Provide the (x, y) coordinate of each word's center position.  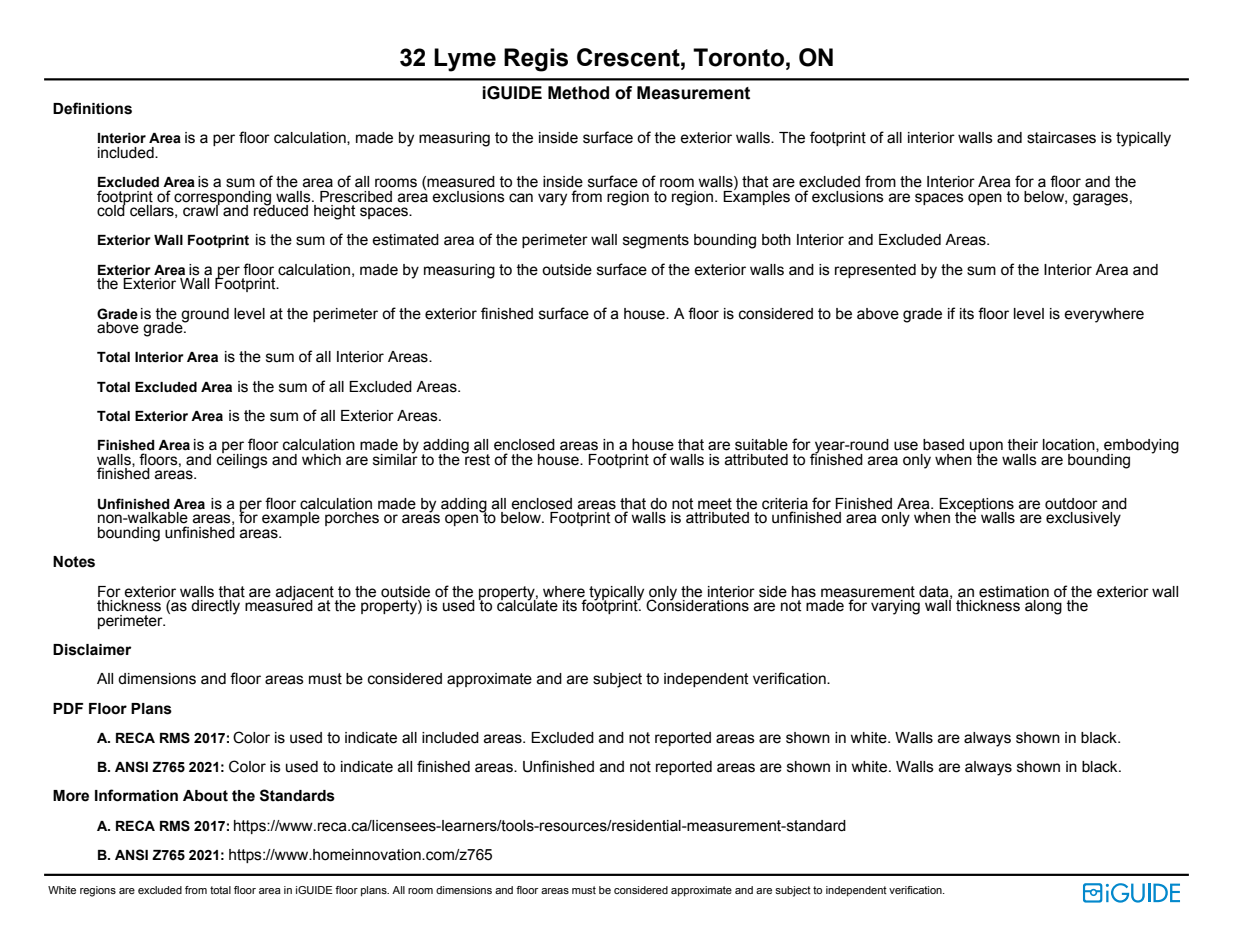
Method (578, 93)
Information (136, 795)
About (205, 796)
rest (476, 459)
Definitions (92, 108)
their (1022, 445)
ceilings (242, 460)
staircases (1061, 138)
